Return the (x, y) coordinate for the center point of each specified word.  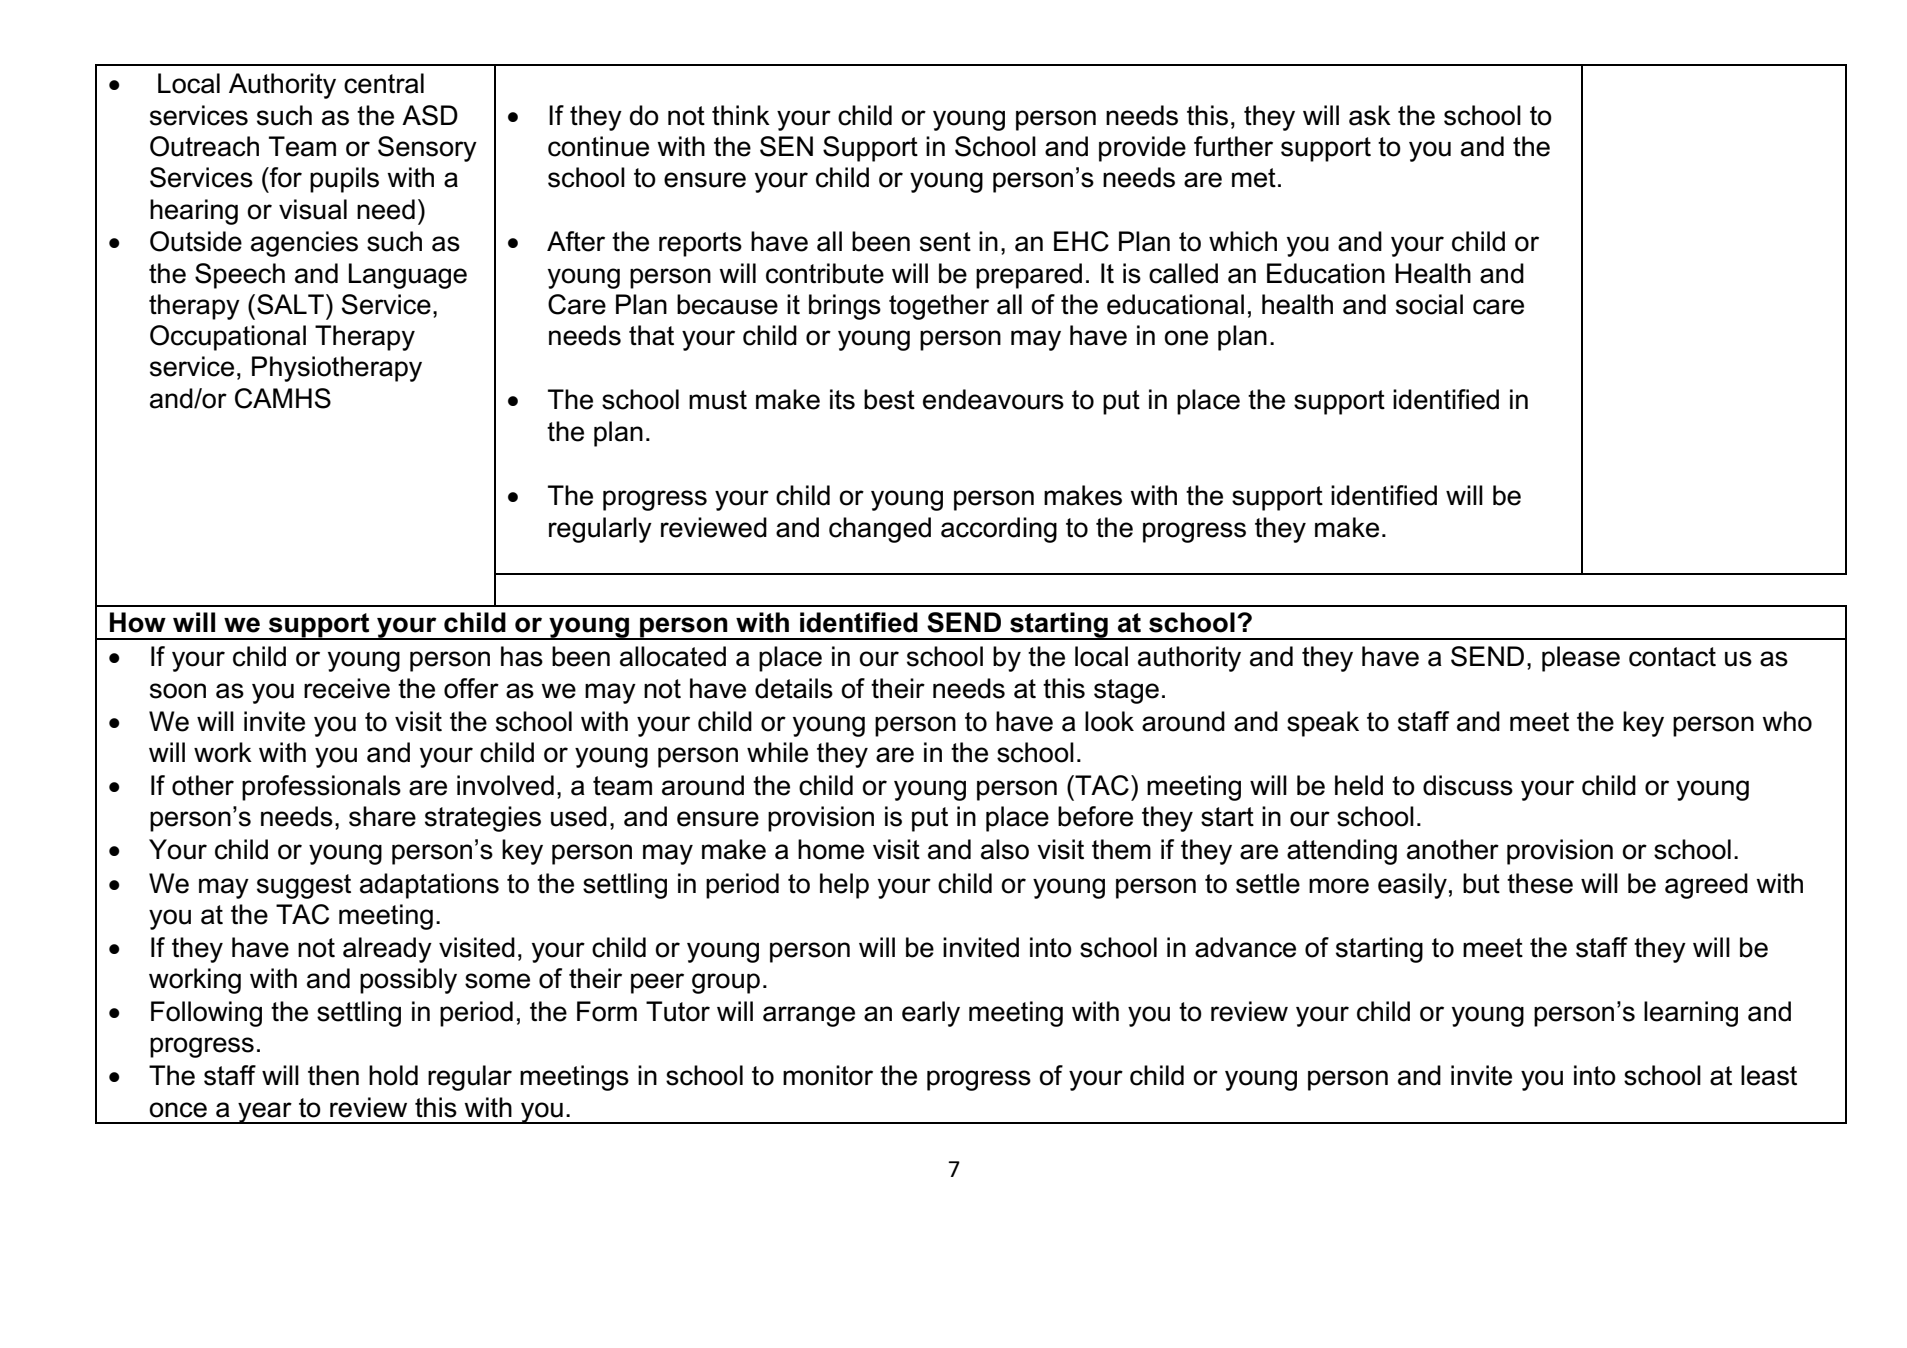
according (999, 530)
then (333, 1075)
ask (1370, 115)
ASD (430, 115)
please (1581, 659)
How (138, 622)
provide (1142, 149)
